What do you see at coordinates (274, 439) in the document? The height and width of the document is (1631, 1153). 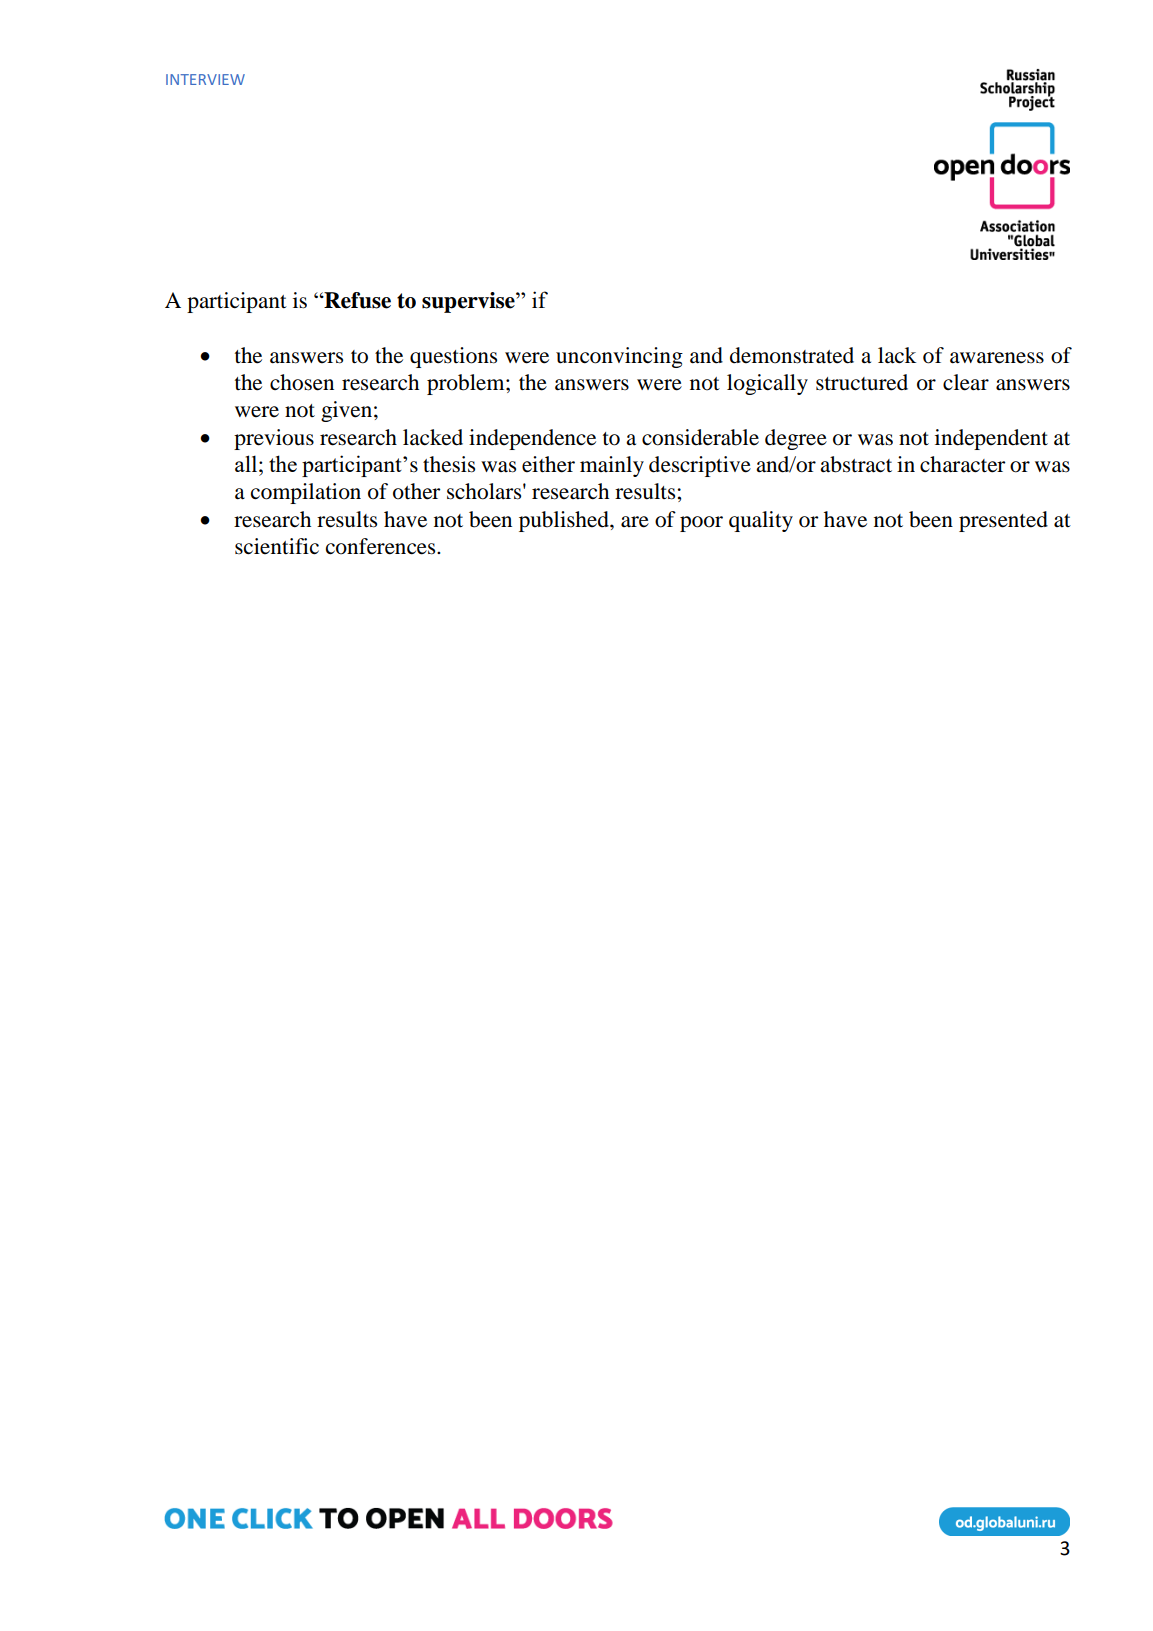 I see `previous` at bounding box center [274, 439].
